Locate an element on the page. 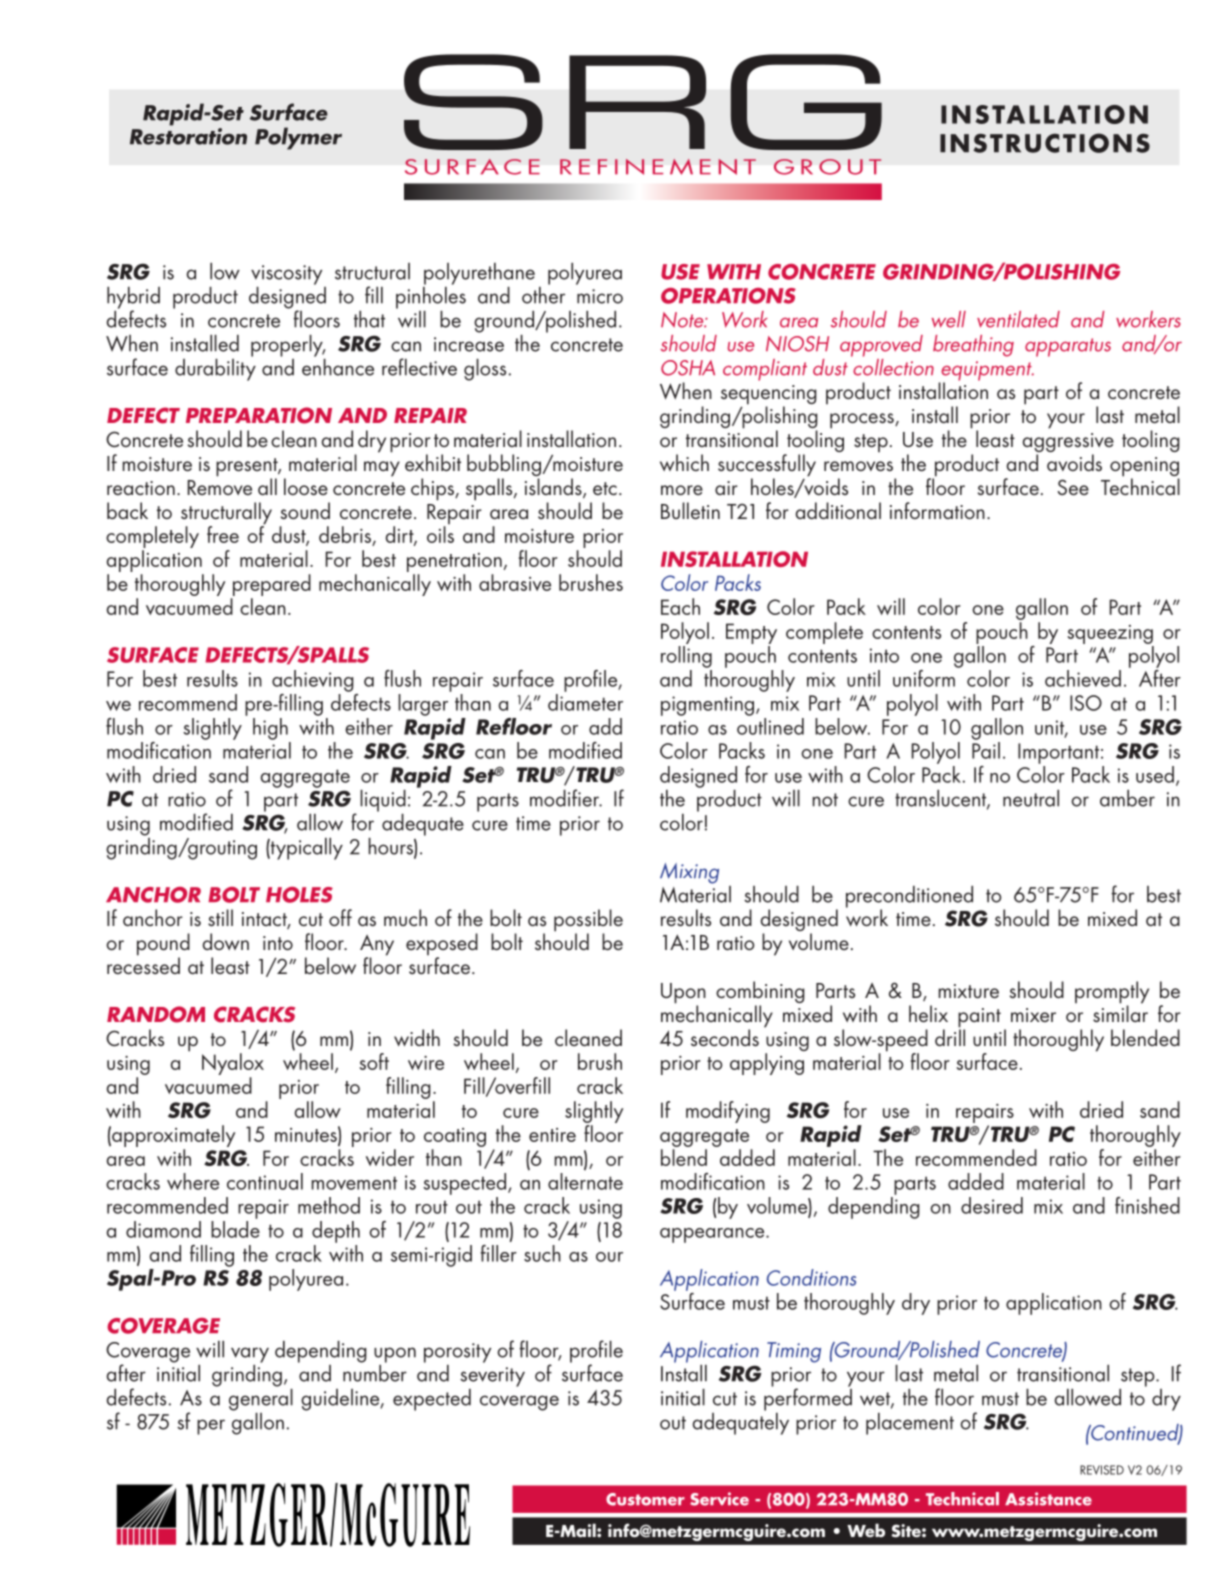 This document has width=1222, height=1581. neutral is located at coordinates (1031, 798).
